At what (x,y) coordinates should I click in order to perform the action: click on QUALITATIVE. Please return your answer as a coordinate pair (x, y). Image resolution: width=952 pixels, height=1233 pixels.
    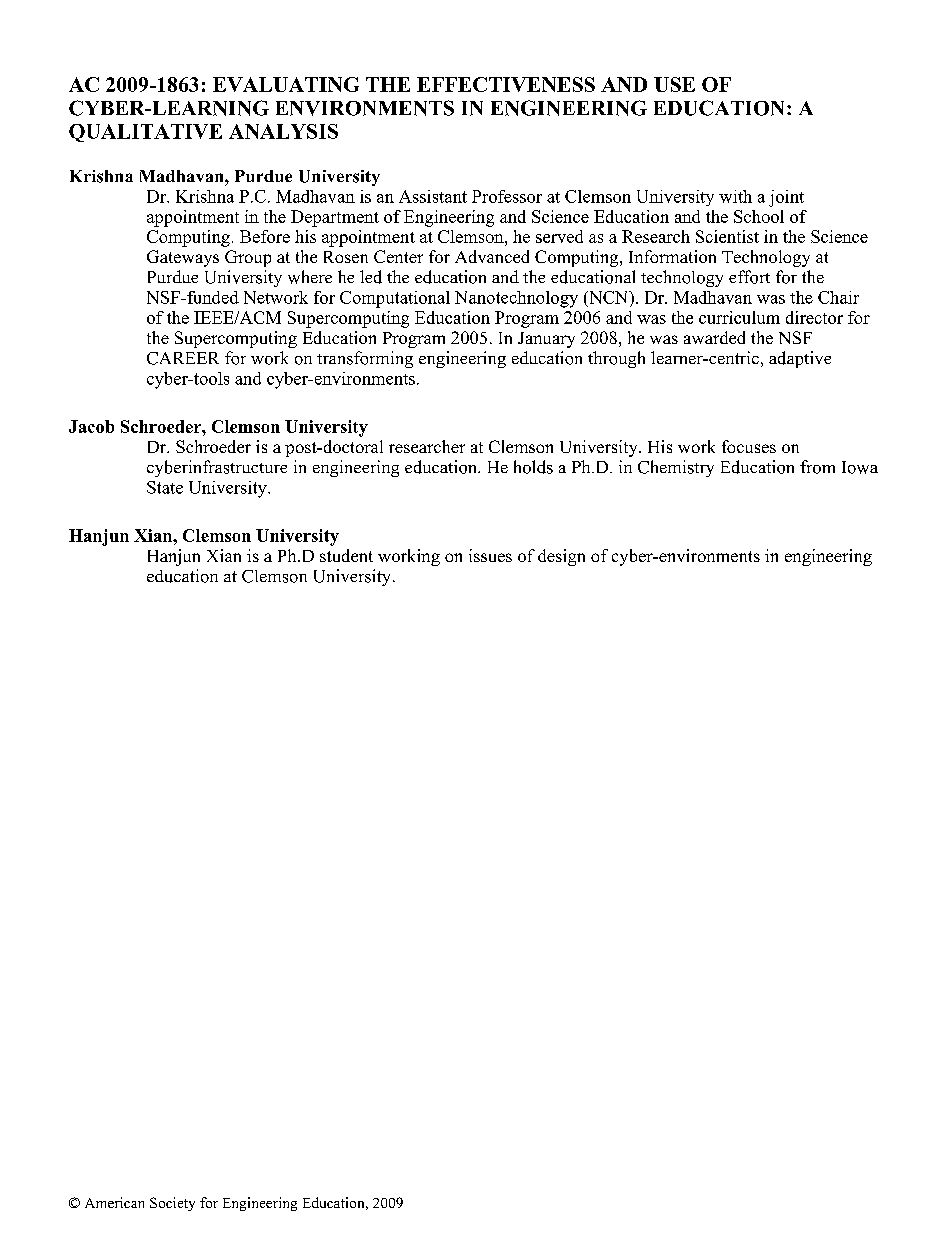
    Looking at the image, I should click on (145, 133).
